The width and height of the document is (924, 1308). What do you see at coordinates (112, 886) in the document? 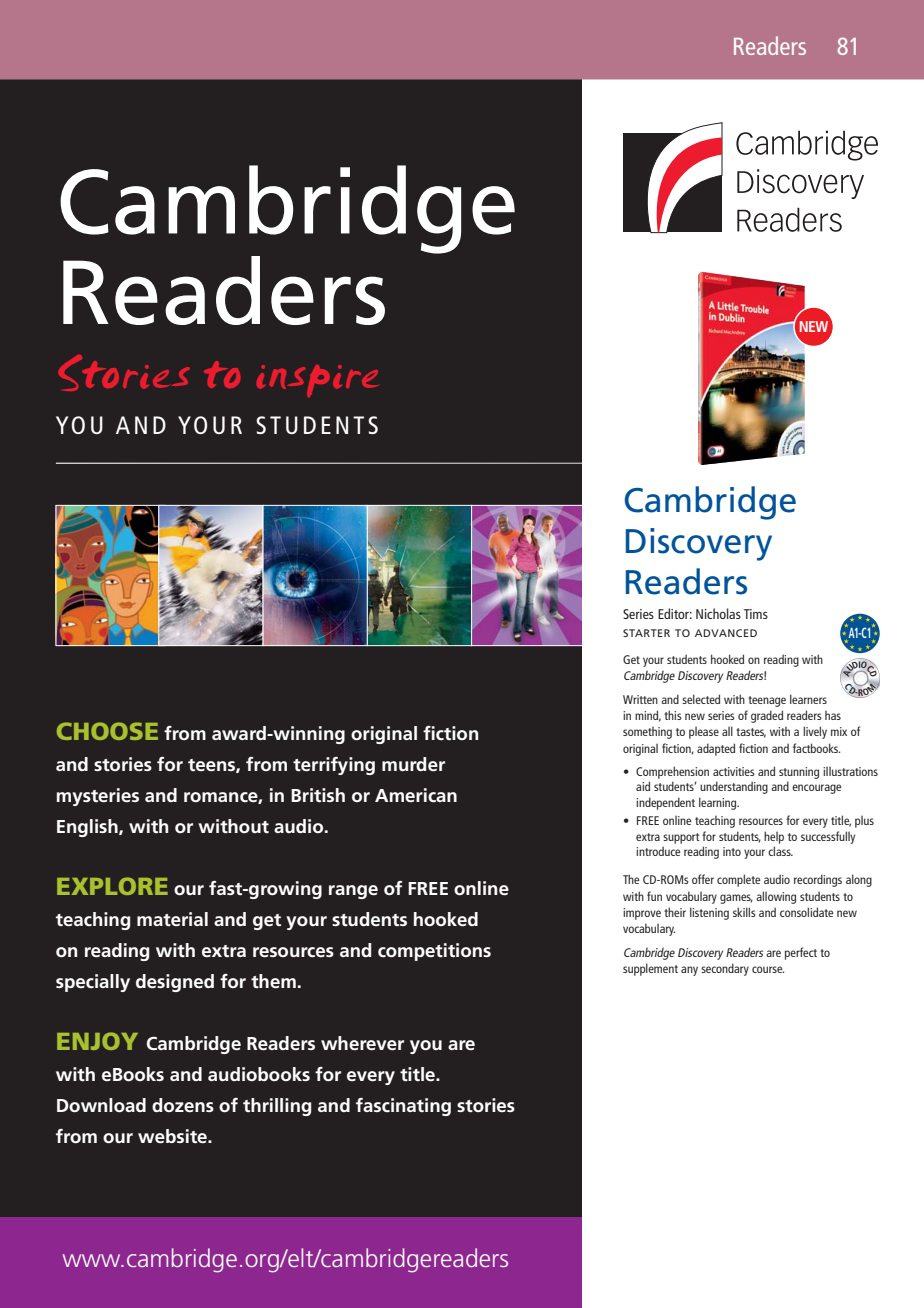
I see `EXPLORE` at bounding box center [112, 886].
